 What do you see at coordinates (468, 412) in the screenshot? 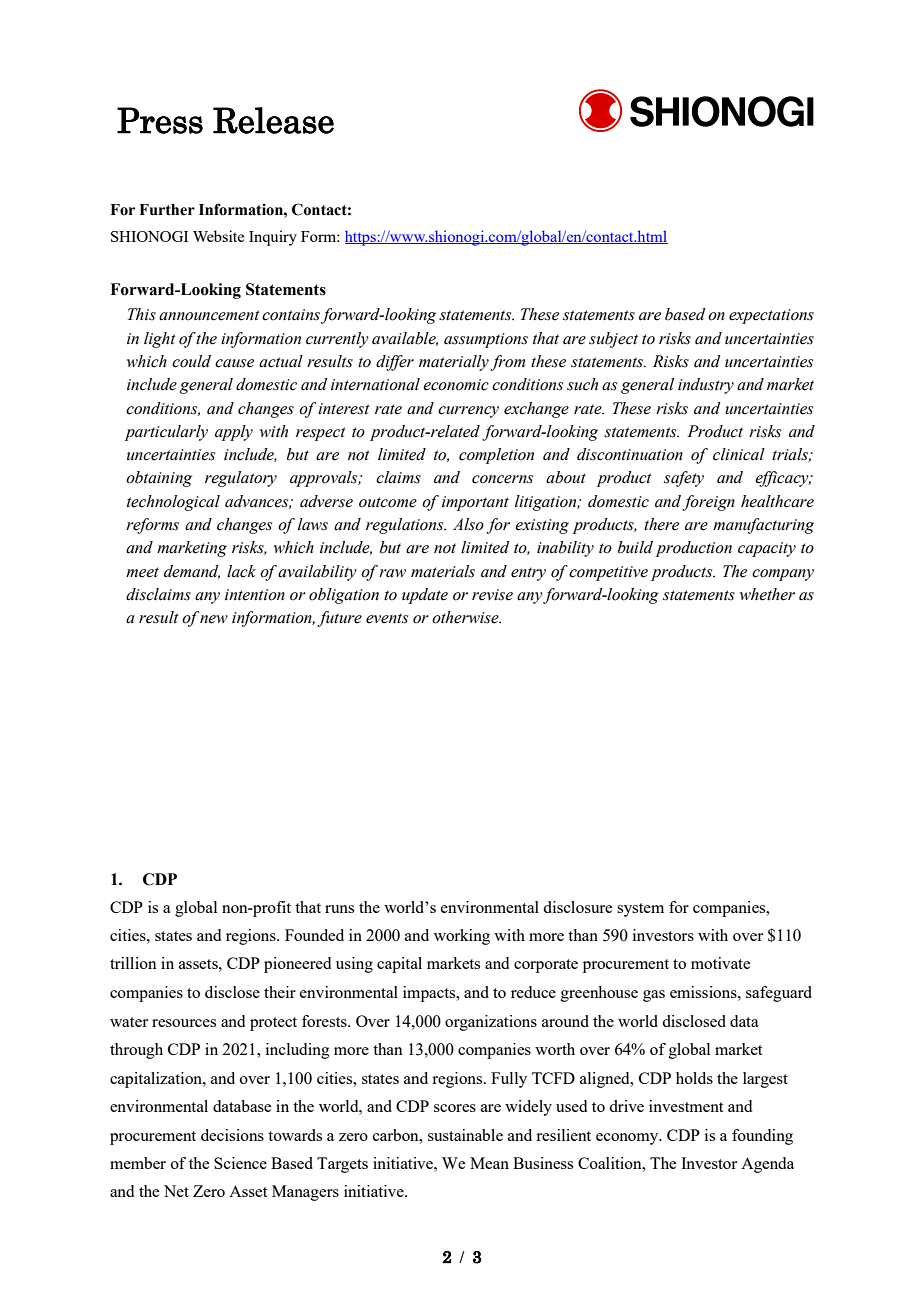
I see `currency` at bounding box center [468, 412].
